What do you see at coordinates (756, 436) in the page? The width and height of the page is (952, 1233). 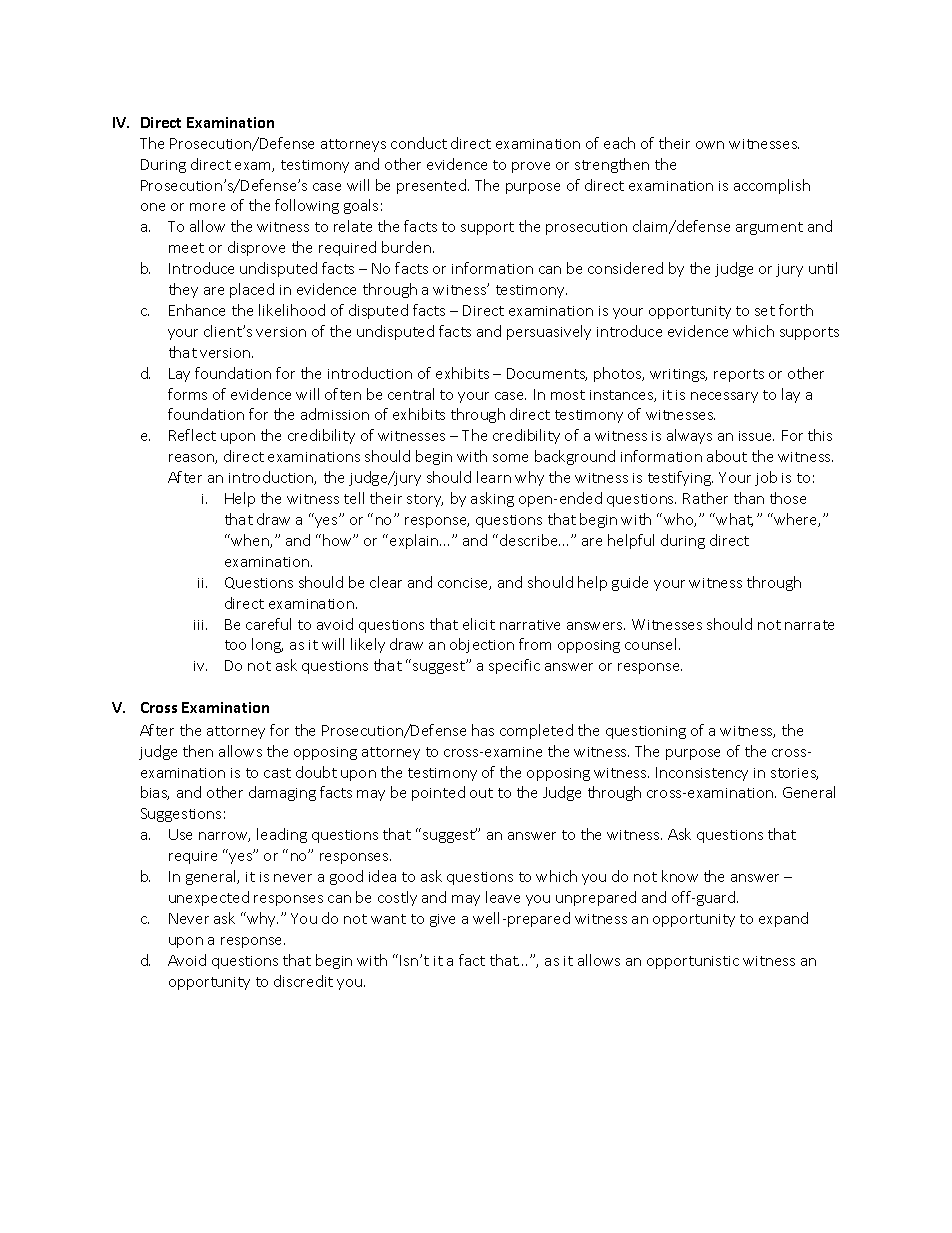 I see `issue` at bounding box center [756, 436].
